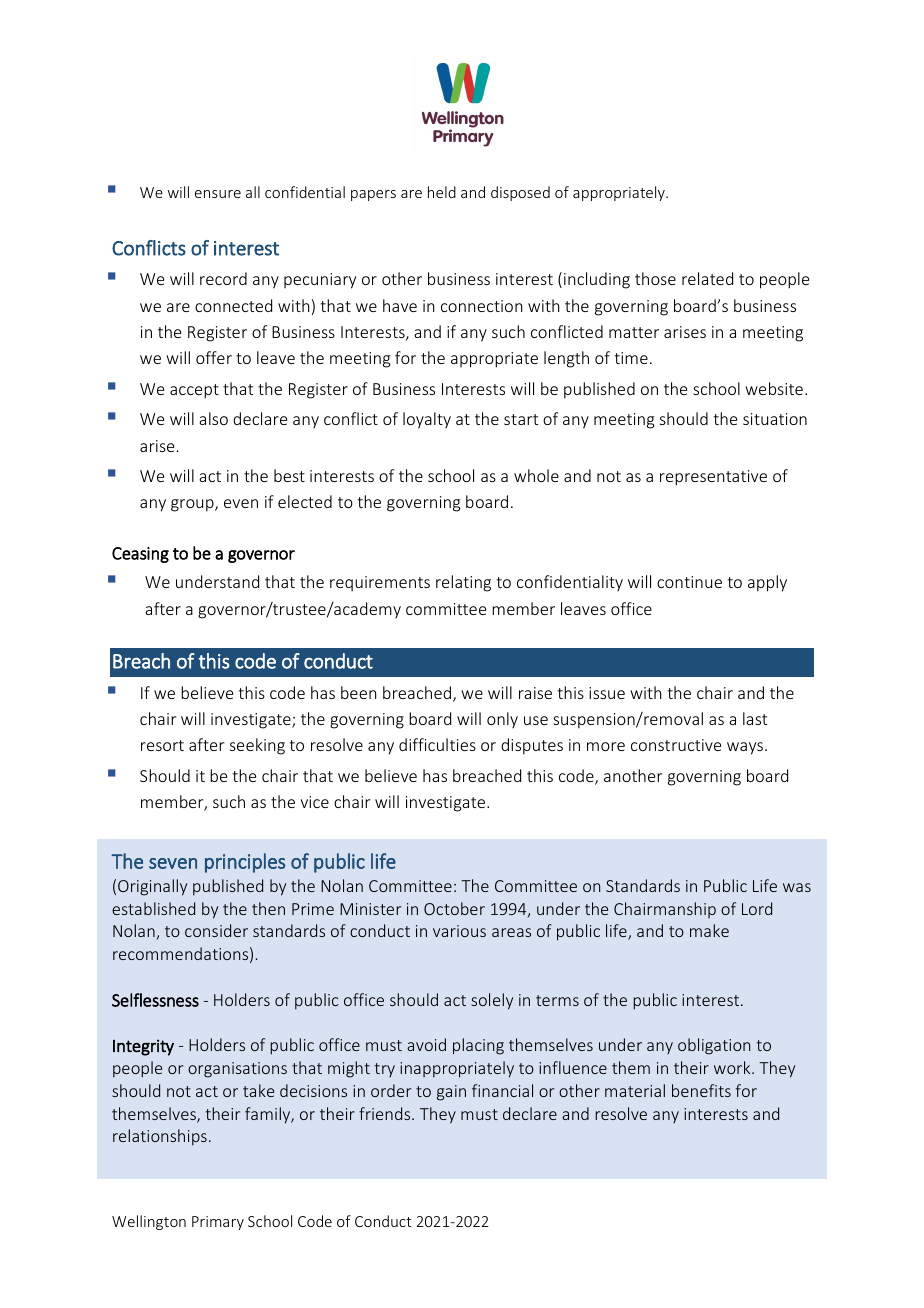  What do you see at coordinates (707, 278) in the screenshot?
I see `related` at bounding box center [707, 278].
